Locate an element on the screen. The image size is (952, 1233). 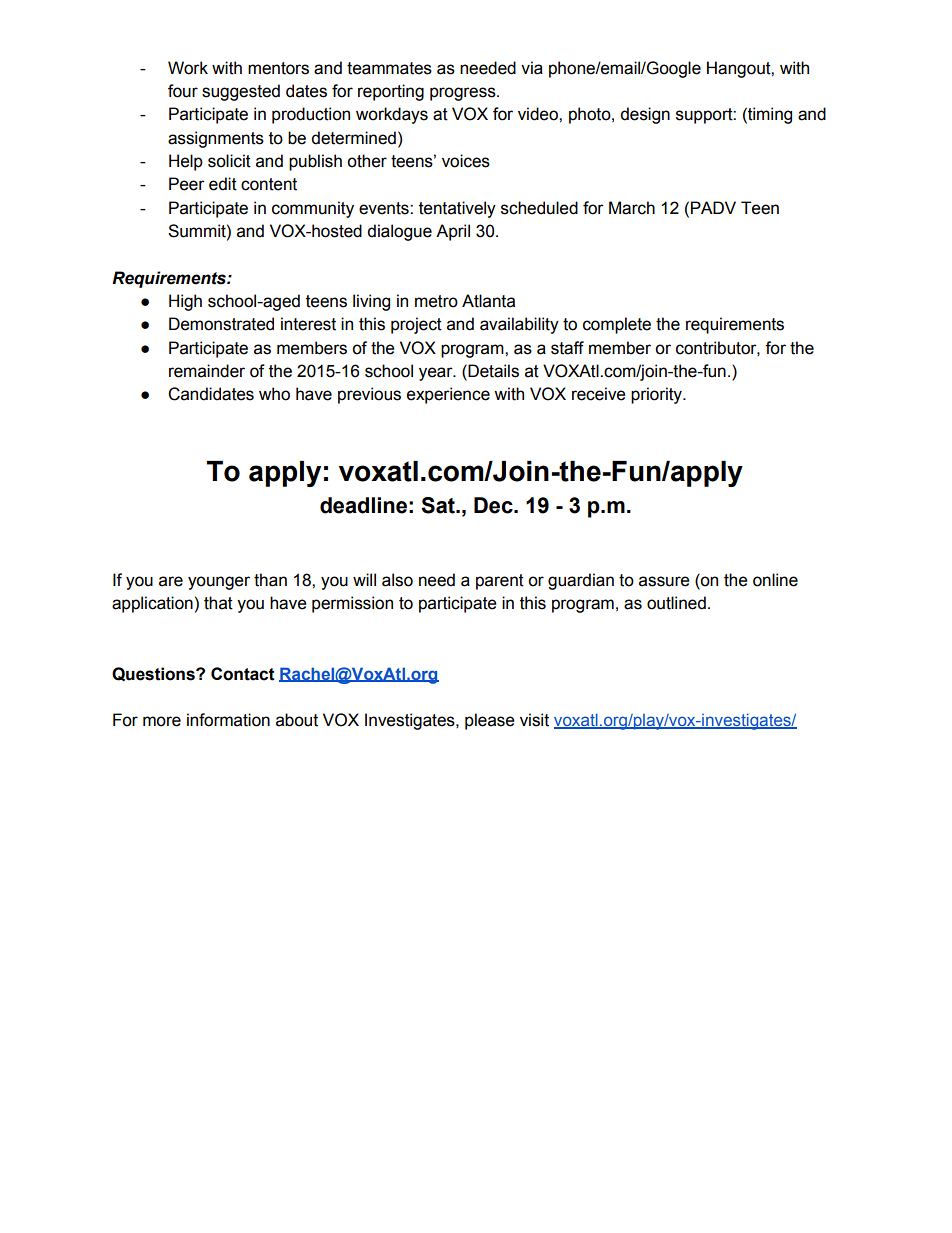
please is located at coordinates (490, 721).
